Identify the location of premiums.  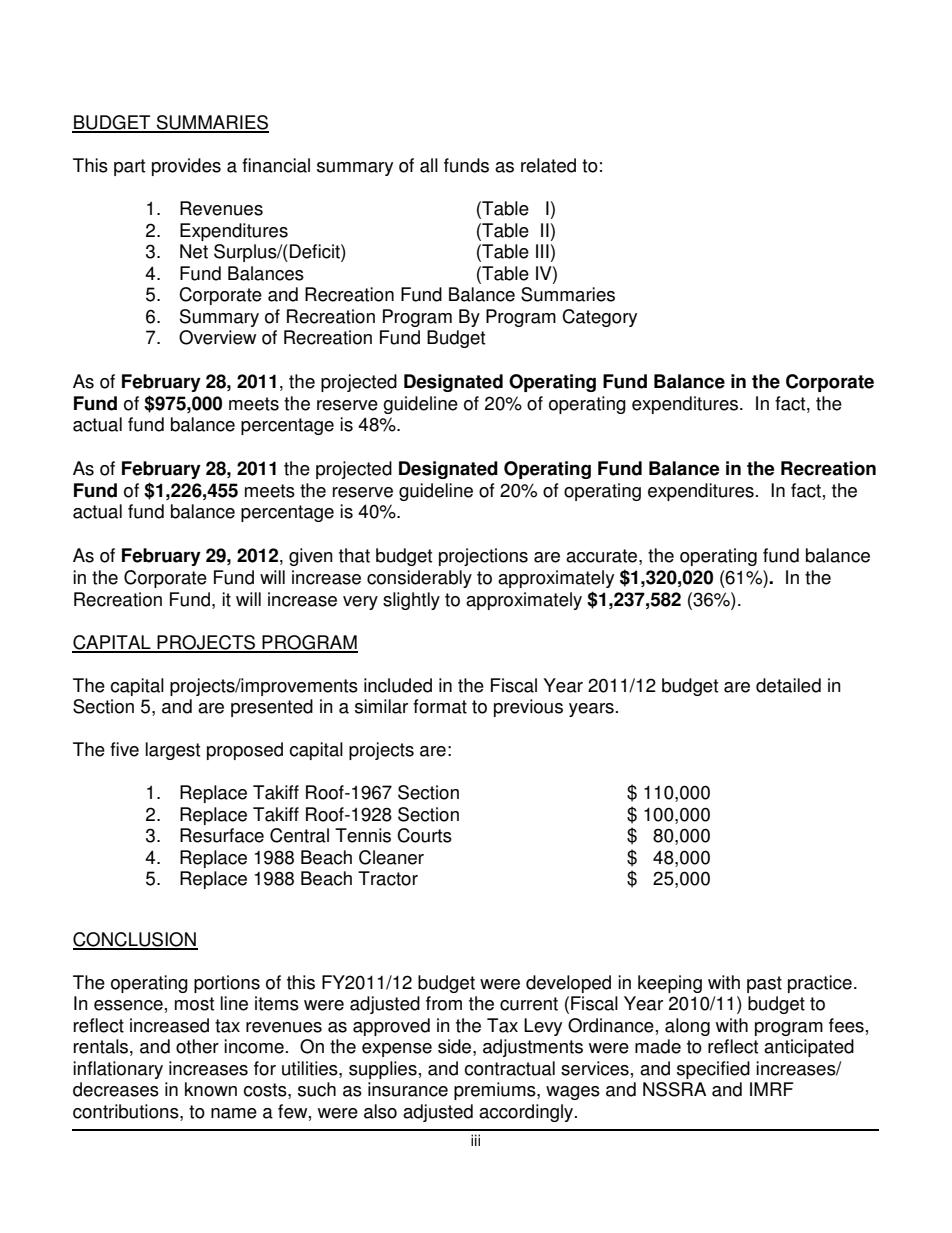
(496, 1091).
